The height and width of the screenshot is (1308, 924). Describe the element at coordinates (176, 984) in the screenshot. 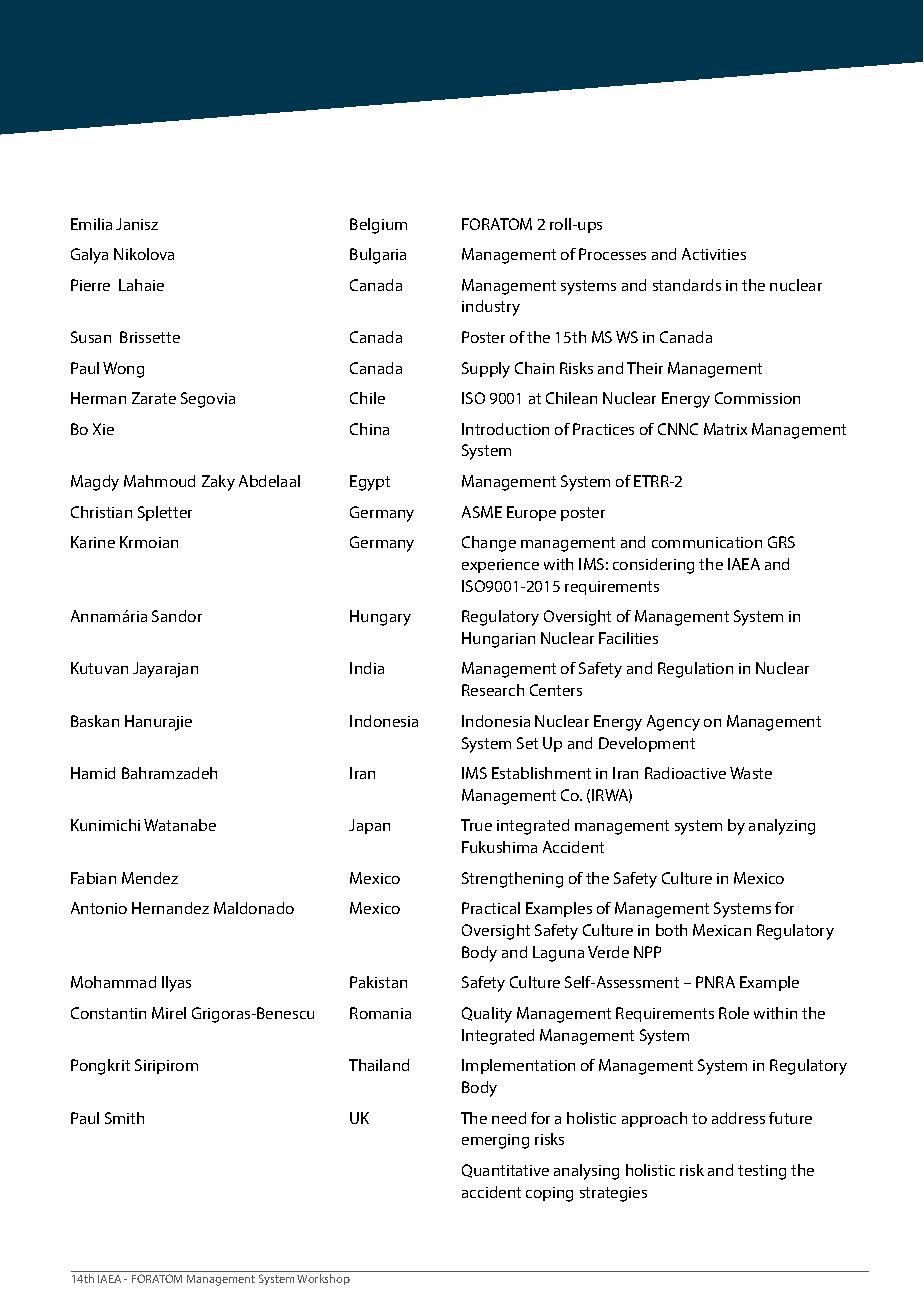

I see `Ilyas` at that location.
